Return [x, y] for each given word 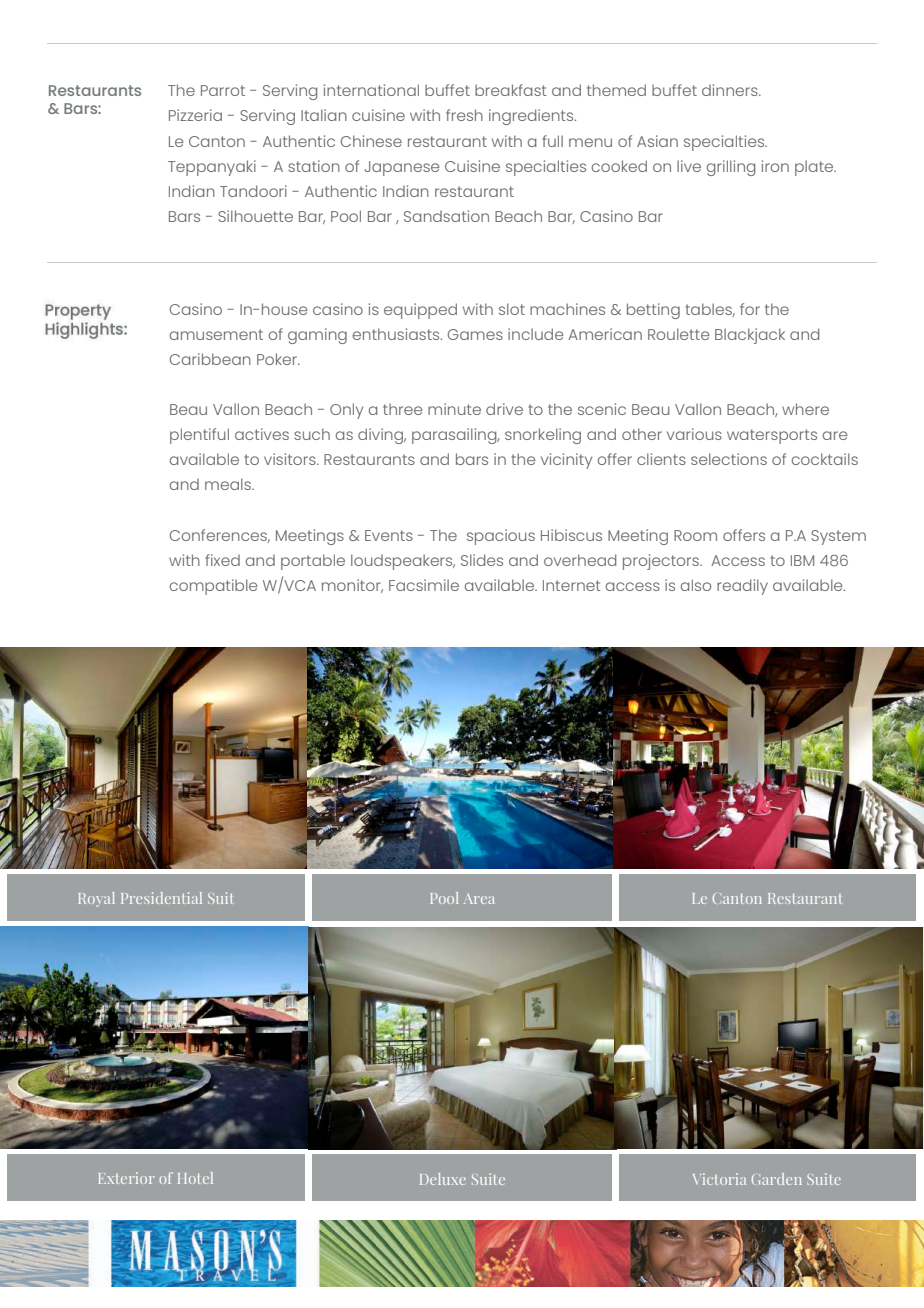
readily [742, 587]
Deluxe [443, 1179]
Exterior [126, 1178]
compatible [213, 587]
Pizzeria [195, 115]
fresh [464, 115]
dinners [731, 90]
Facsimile [424, 585]
